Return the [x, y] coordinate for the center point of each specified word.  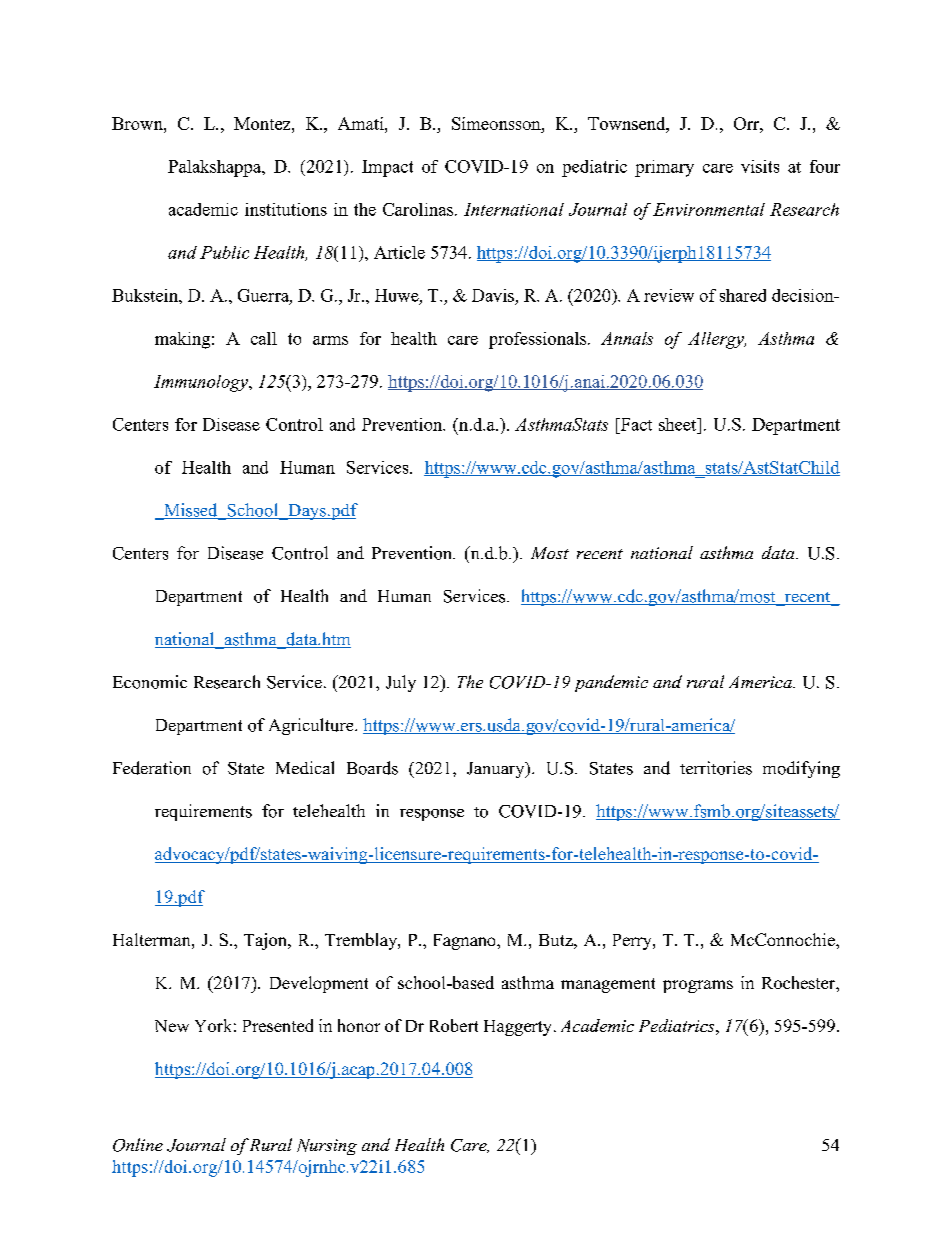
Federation [152, 768]
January [497, 770]
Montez [263, 123]
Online [138, 1145]
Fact [635, 424]
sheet [679, 424]
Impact [387, 168]
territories [716, 768]
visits [760, 166]
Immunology [202, 383]
